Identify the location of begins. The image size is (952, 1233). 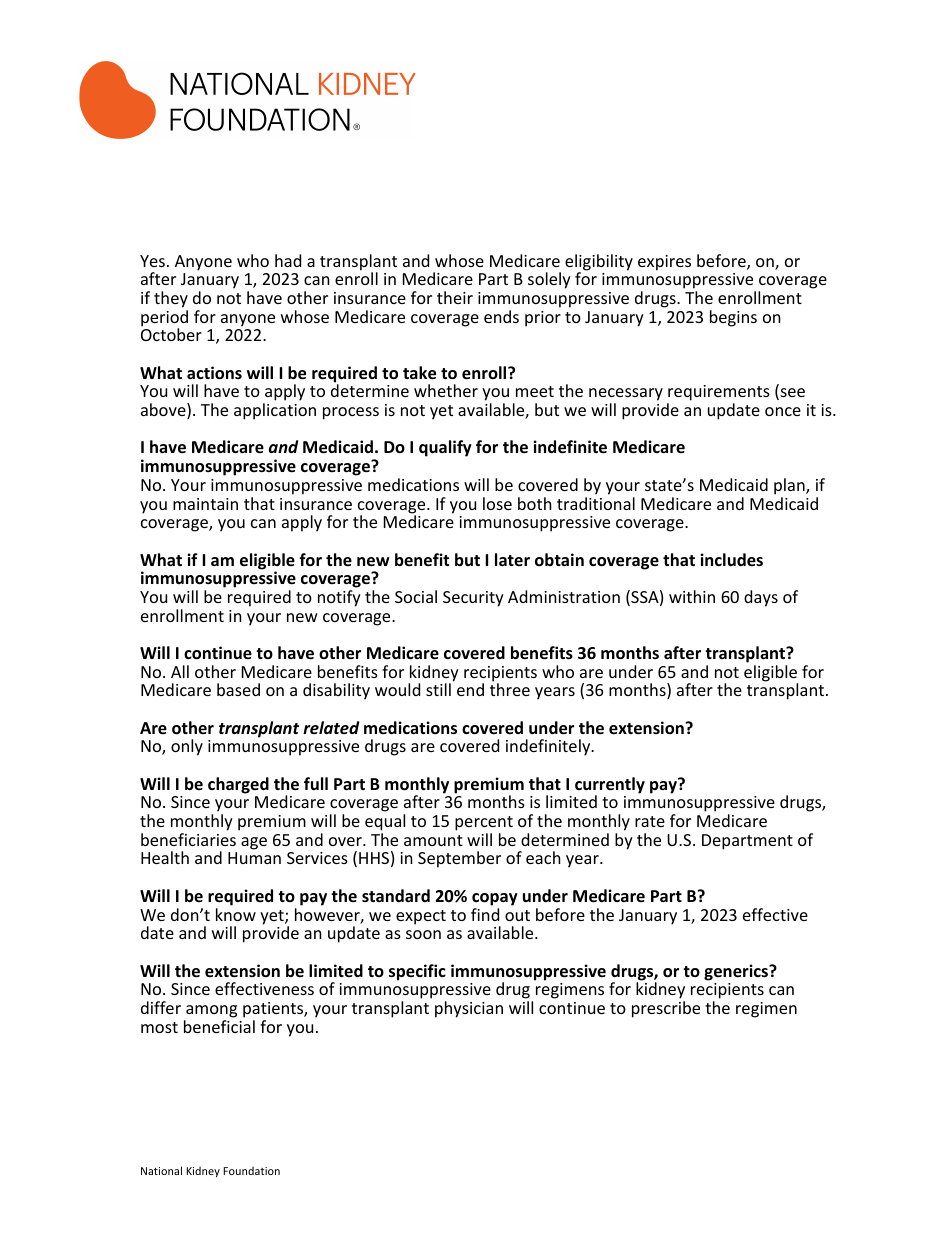
(733, 318).
